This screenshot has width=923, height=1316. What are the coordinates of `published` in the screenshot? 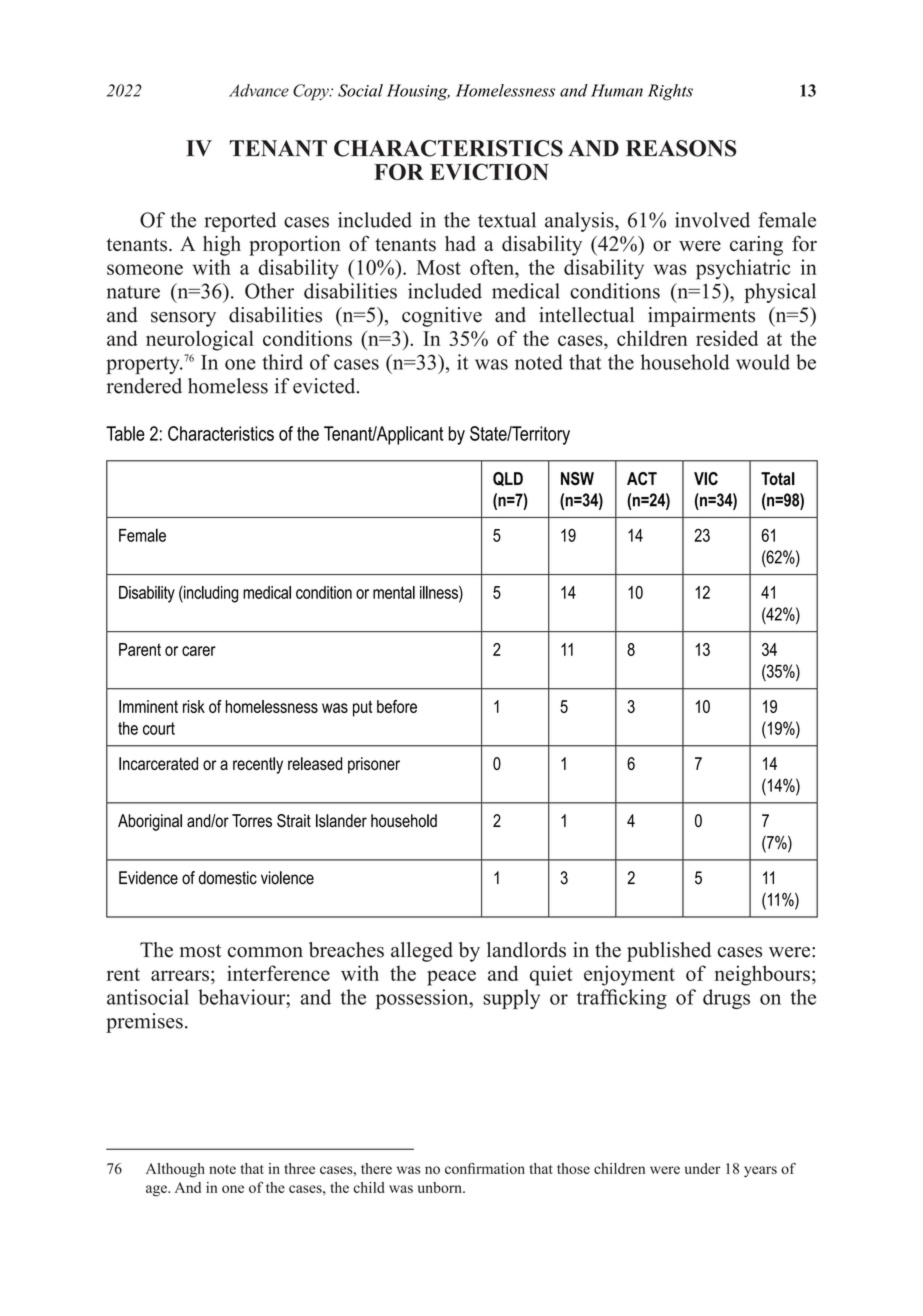 It's located at (669, 952).
